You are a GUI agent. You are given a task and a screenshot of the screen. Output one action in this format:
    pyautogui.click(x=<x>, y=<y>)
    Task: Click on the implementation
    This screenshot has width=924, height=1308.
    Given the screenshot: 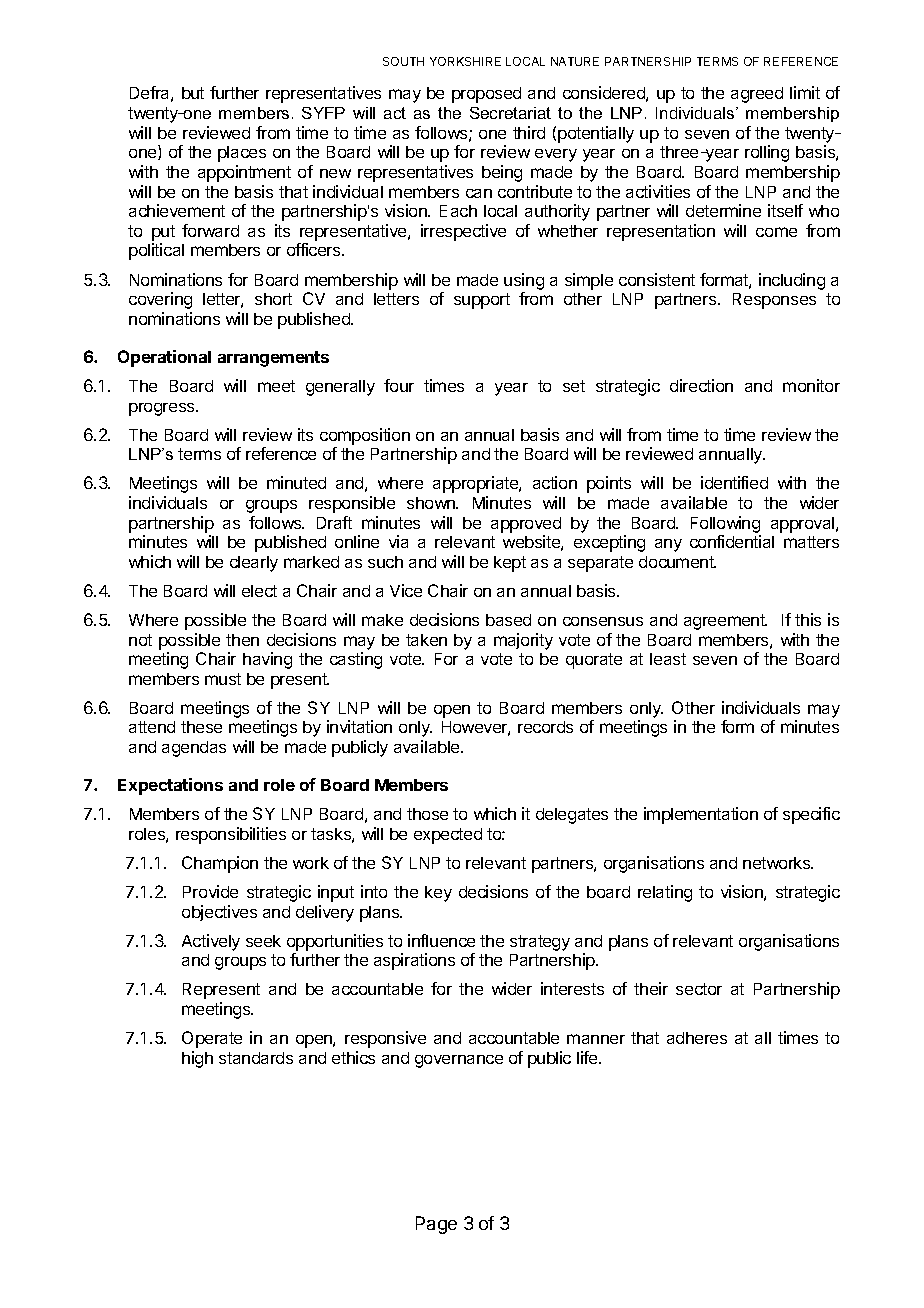 What is the action you would take?
    pyautogui.click(x=701, y=815)
